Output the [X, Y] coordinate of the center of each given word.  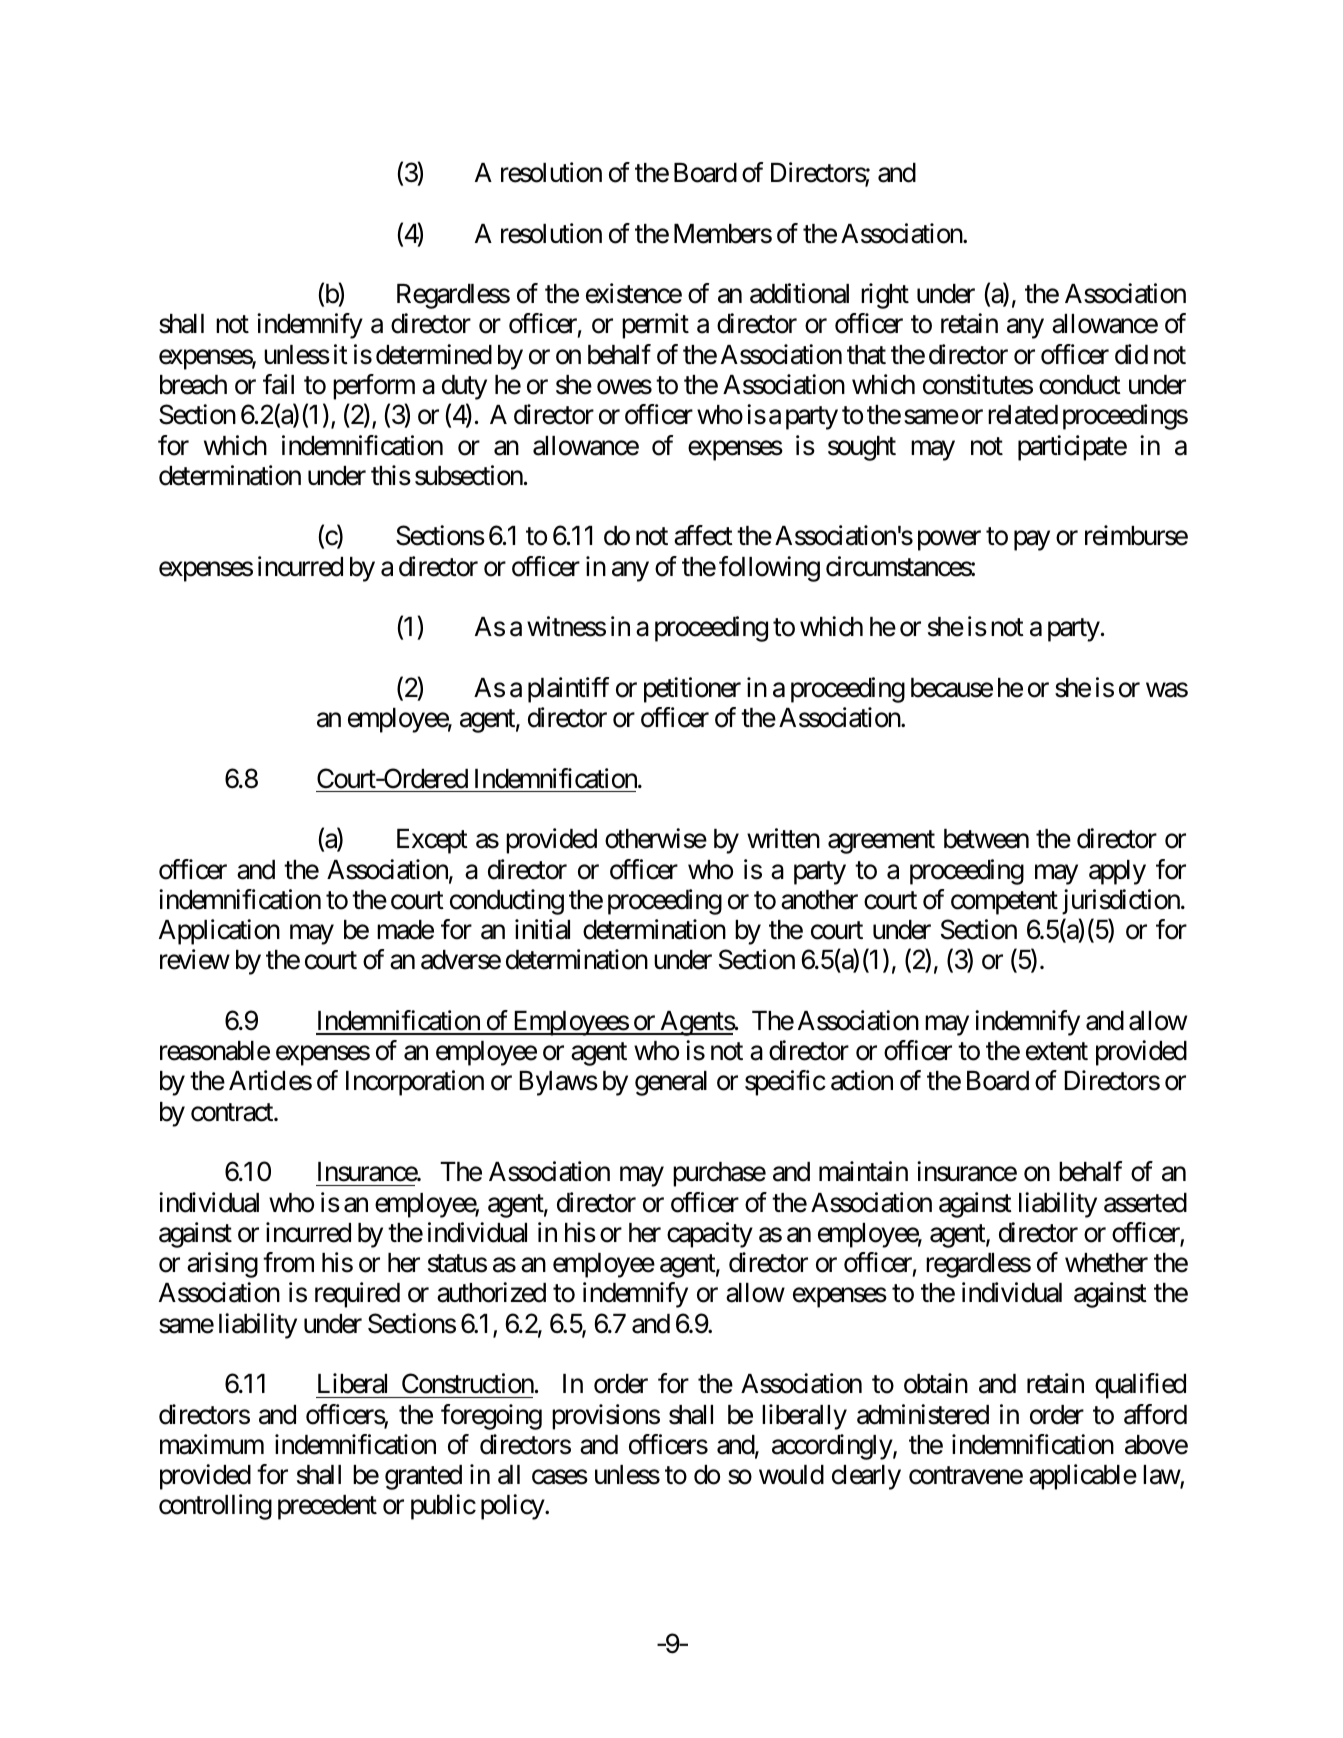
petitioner [692, 690]
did [1131, 354]
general [671, 1083]
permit [655, 326]
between [986, 839]
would [791, 1475]
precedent [327, 1507]
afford [1155, 1414]
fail [278, 384]
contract [233, 1113]
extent [1057, 1052]
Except [432, 841]
